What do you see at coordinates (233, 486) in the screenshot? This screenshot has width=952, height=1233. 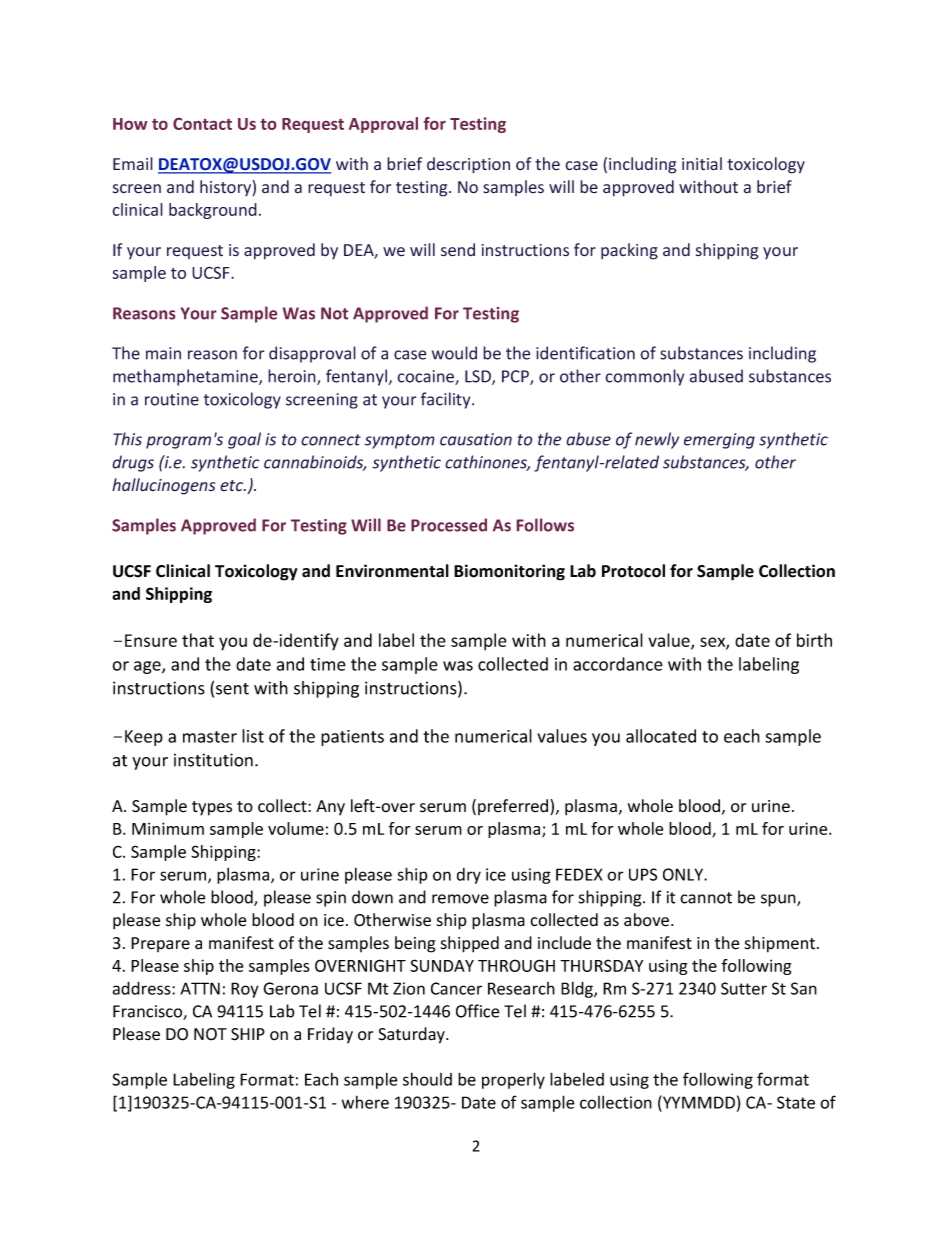 I see `etc` at bounding box center [233, 486].
